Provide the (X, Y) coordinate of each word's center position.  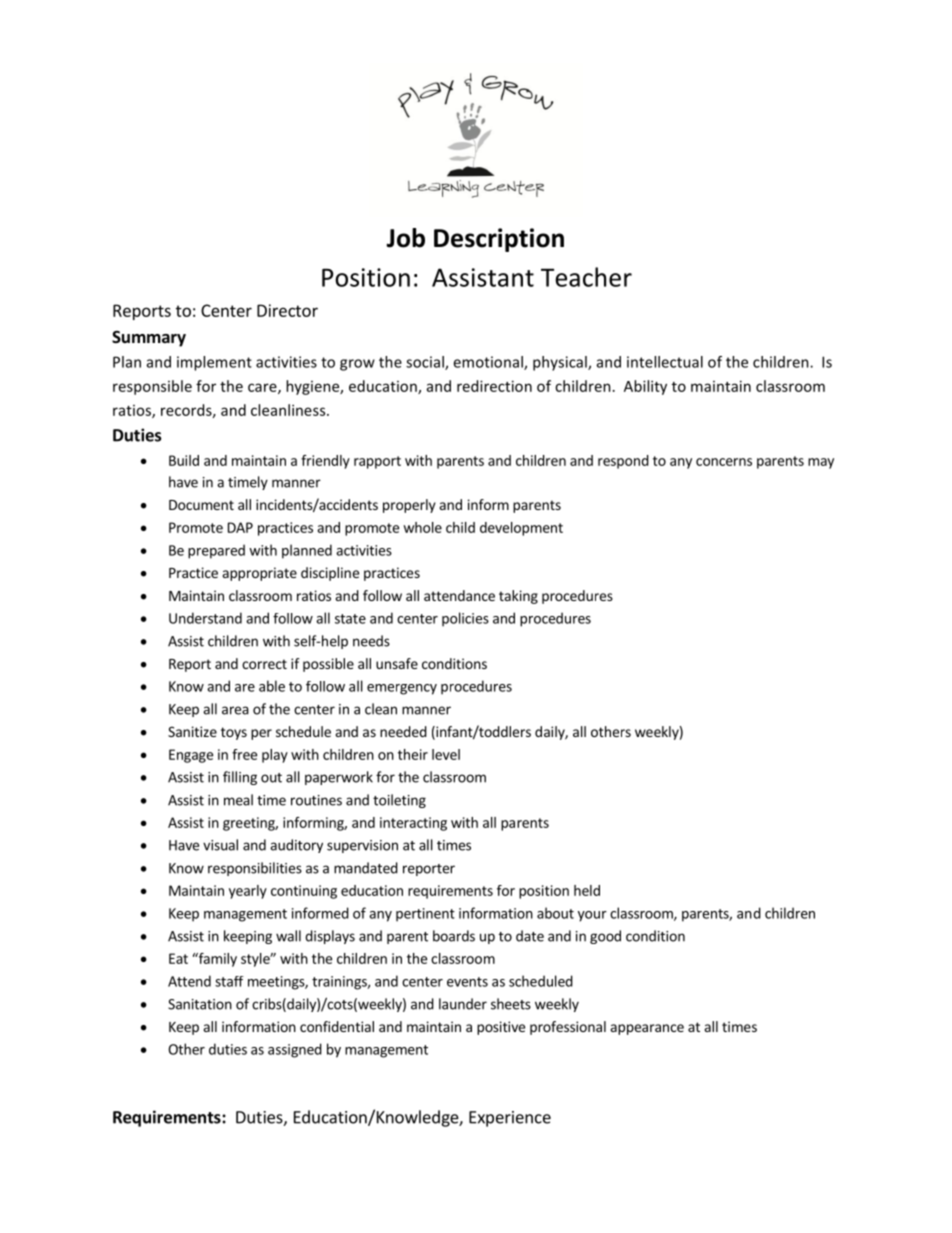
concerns (724, 462)
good (605, 937)
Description (499, 240)
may (821, 463)
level (446, 754)
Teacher (586, 277)
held (587, 890)
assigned (295, 1050)
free (244, 754)
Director (287, 310)
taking (518, 597)
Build (184, 460)
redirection (494, 386)
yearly (248, 892)
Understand (205, 618)
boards (454, 936)
